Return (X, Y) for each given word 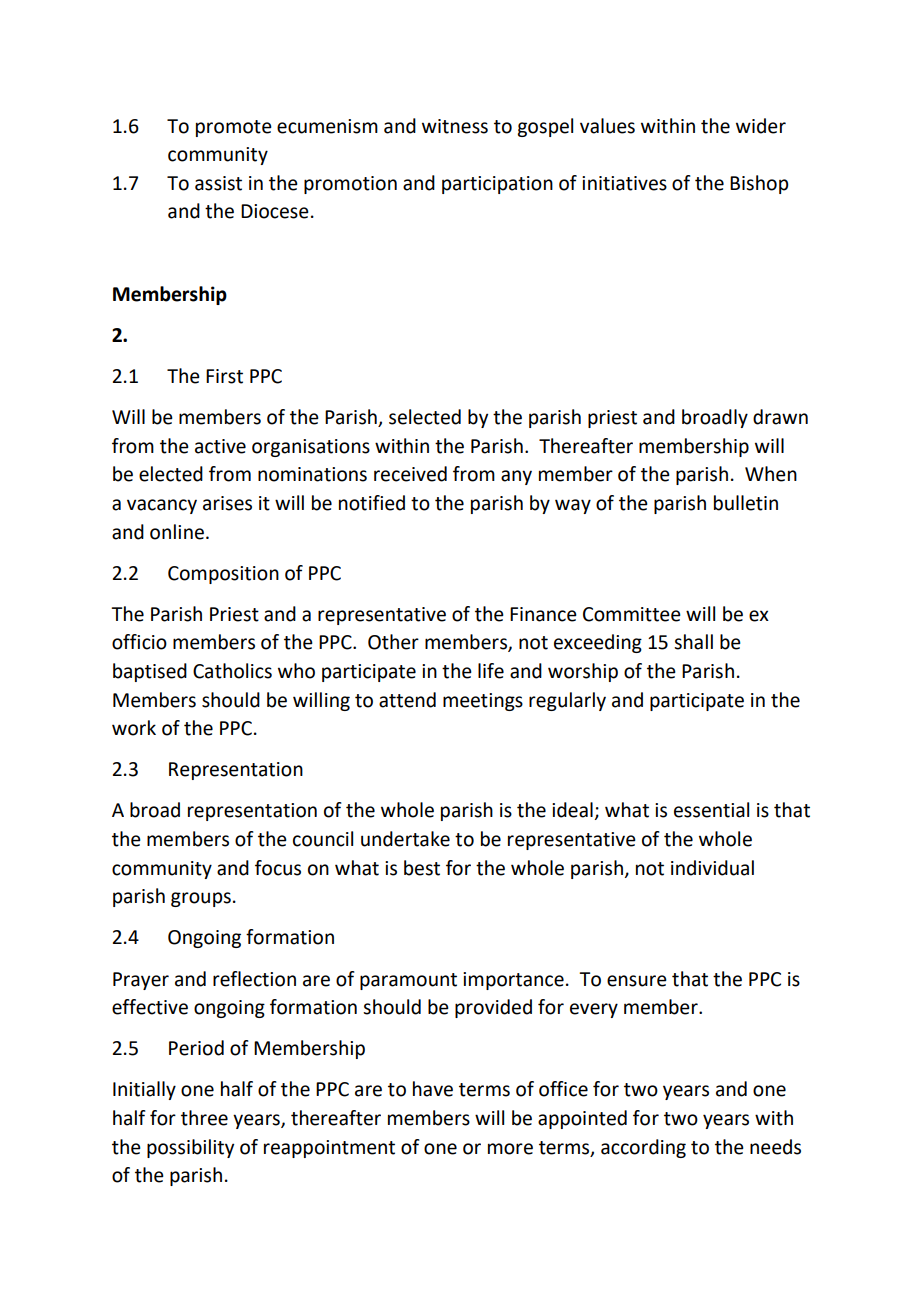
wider (761, 126)
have (433, 1089)
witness (455, 126)
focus (278, 868)
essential (711, 810)
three (204, 1118)
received (410, 474)
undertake (405, 839)
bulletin (746, 503)
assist (218, 183)
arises (227, 503)
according (643, 1148)
